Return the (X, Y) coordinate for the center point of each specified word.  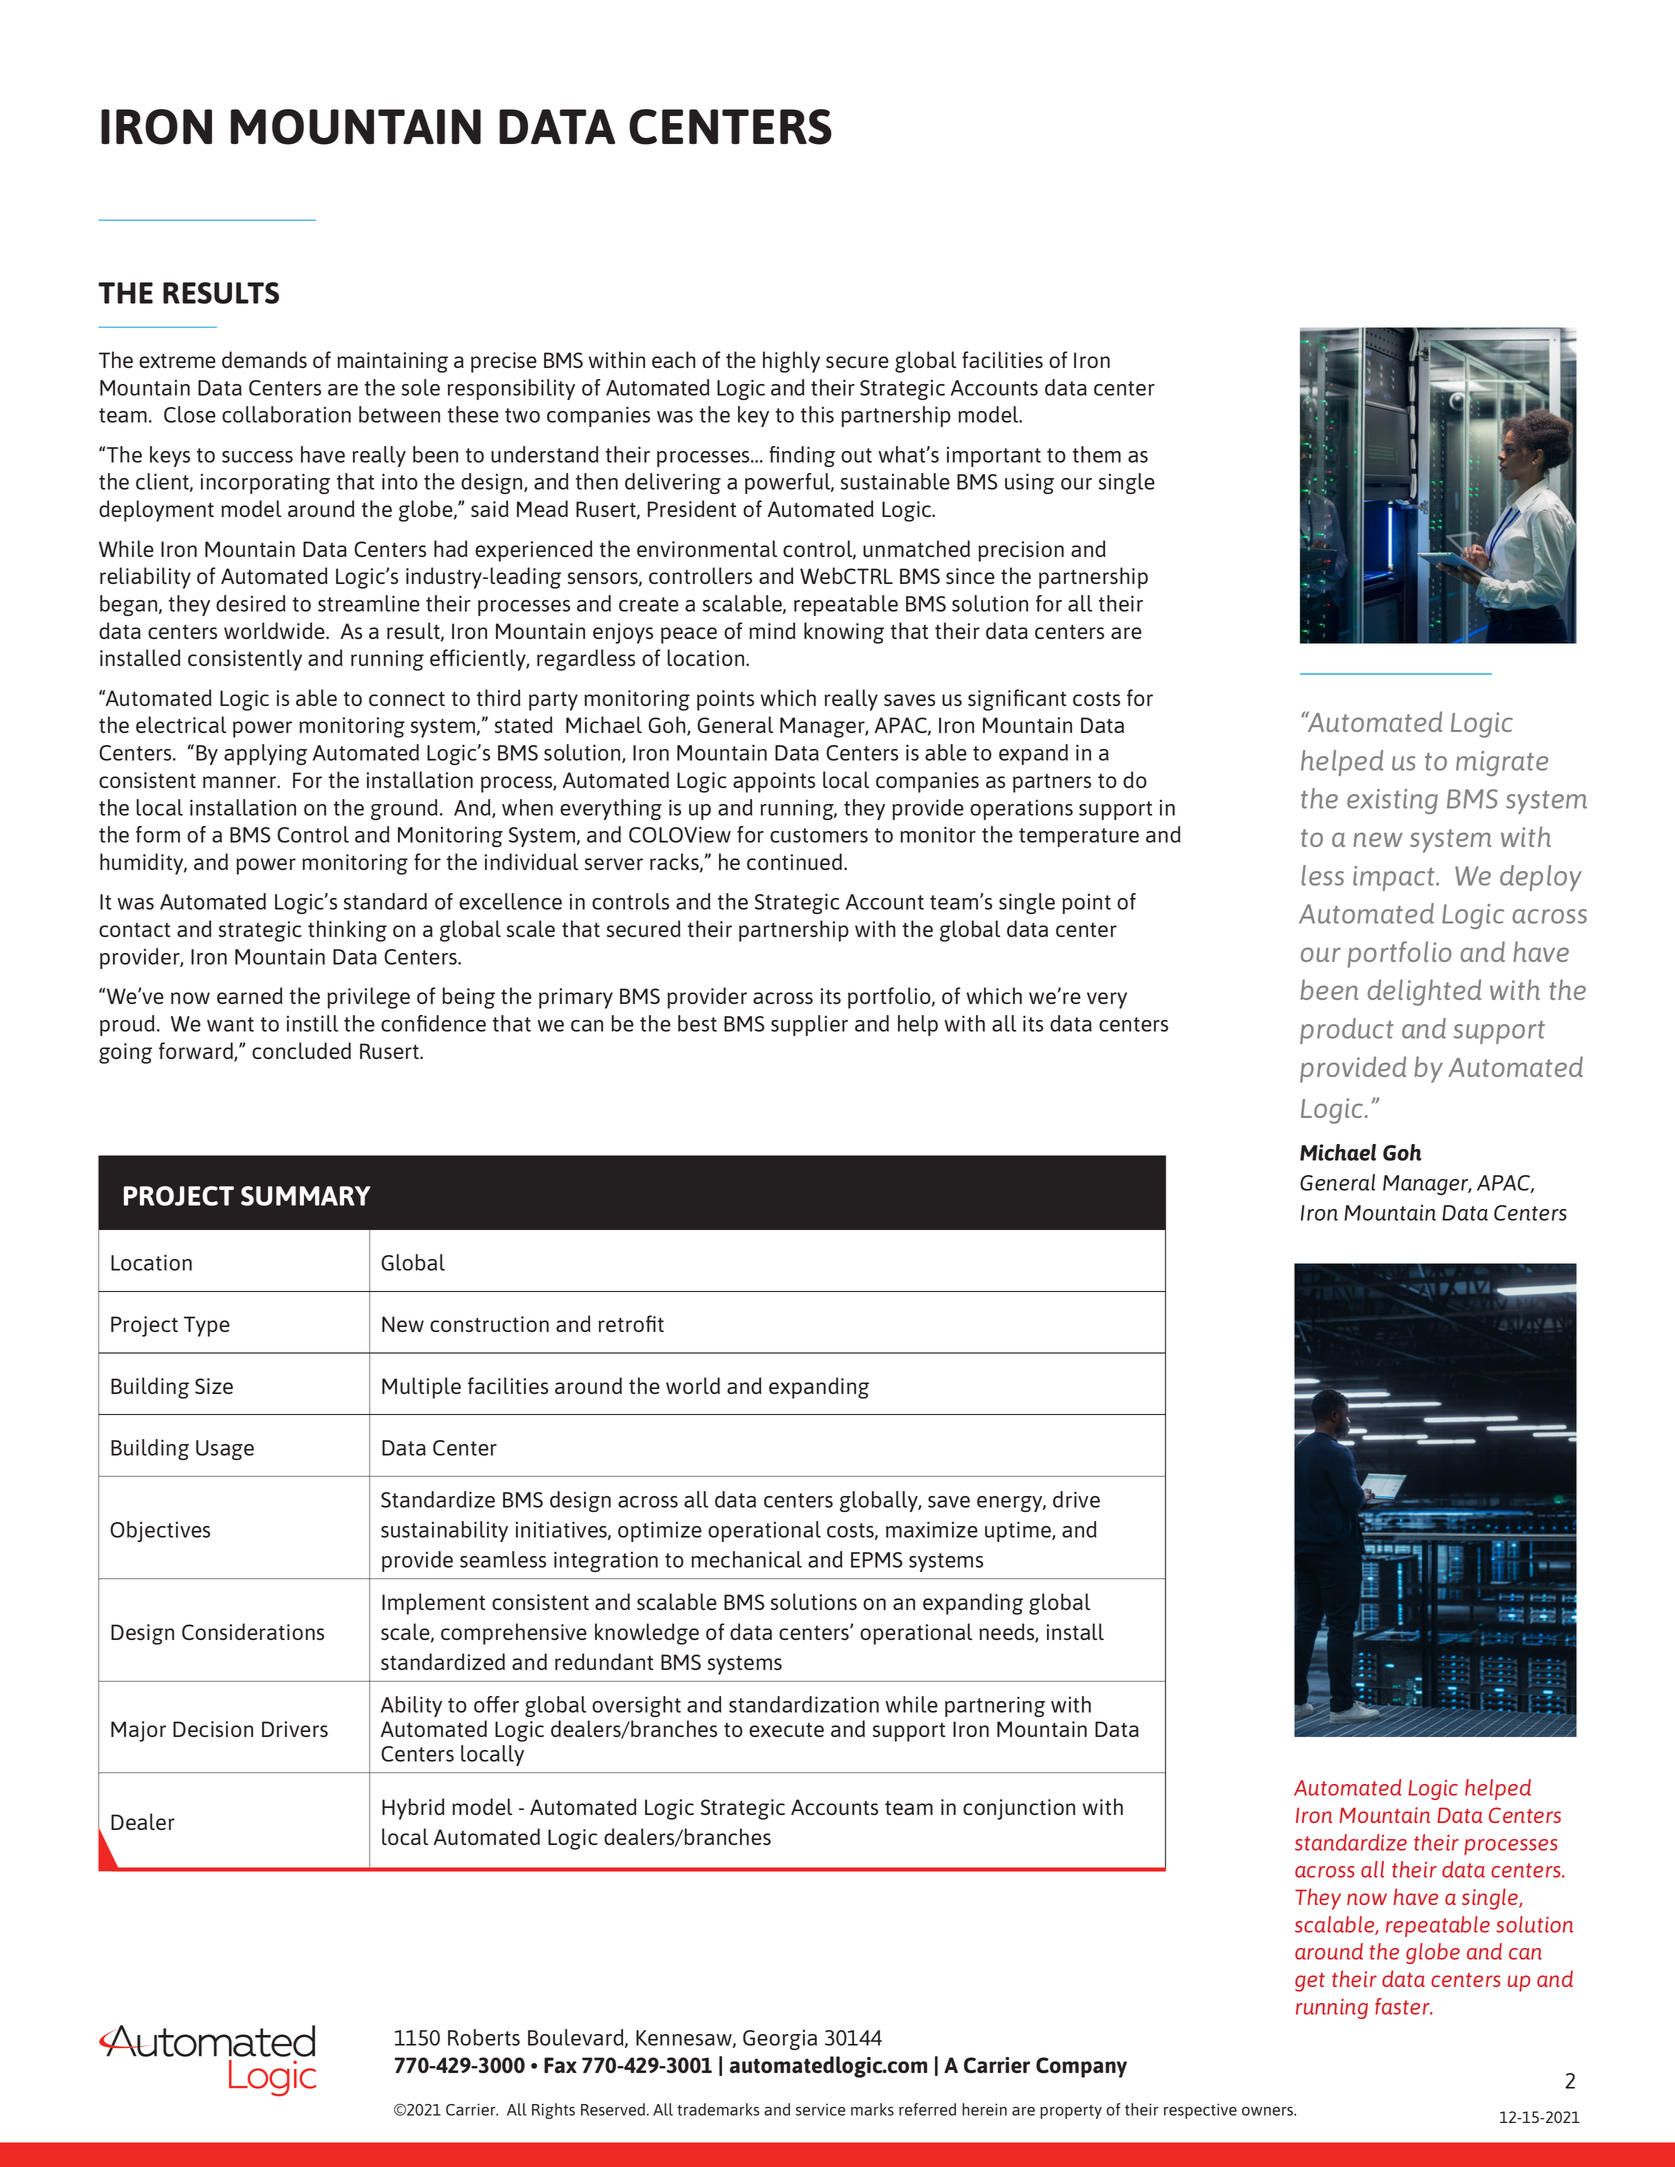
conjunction (1019, 1809)
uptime (1019, 1531)
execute (786, 1730)
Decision (213, 1729)
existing (1392, 801)
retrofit (631, 1323)
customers (819, 835)
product (1347, 1031)
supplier (809, 1025)
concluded (301, 1050)
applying (265, 754)
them (1097, 454)
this (817, 414)
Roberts (484, 2037)
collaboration (286, 414)
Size (214, 1386)
